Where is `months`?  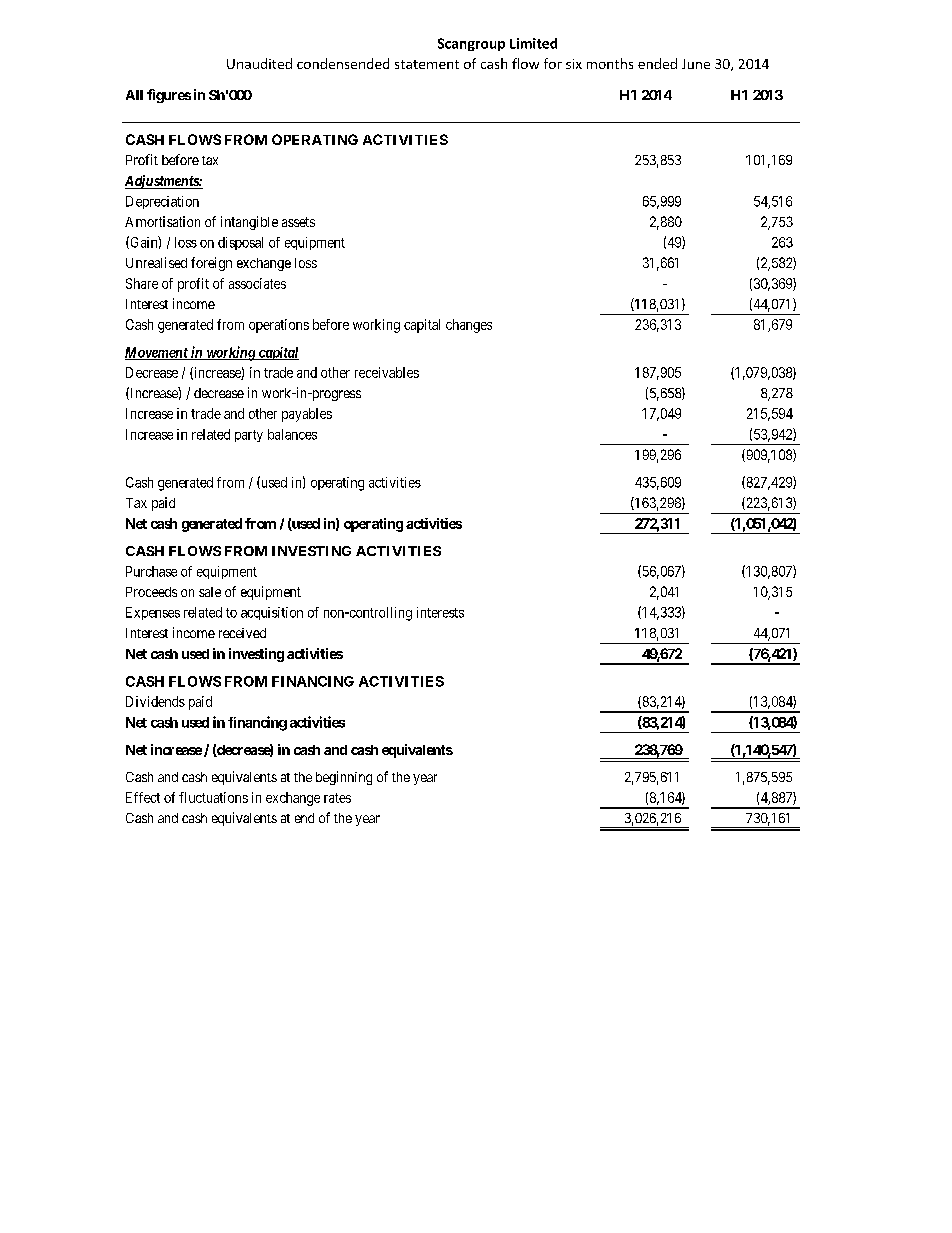 months is located at coordinates (610, 63).
